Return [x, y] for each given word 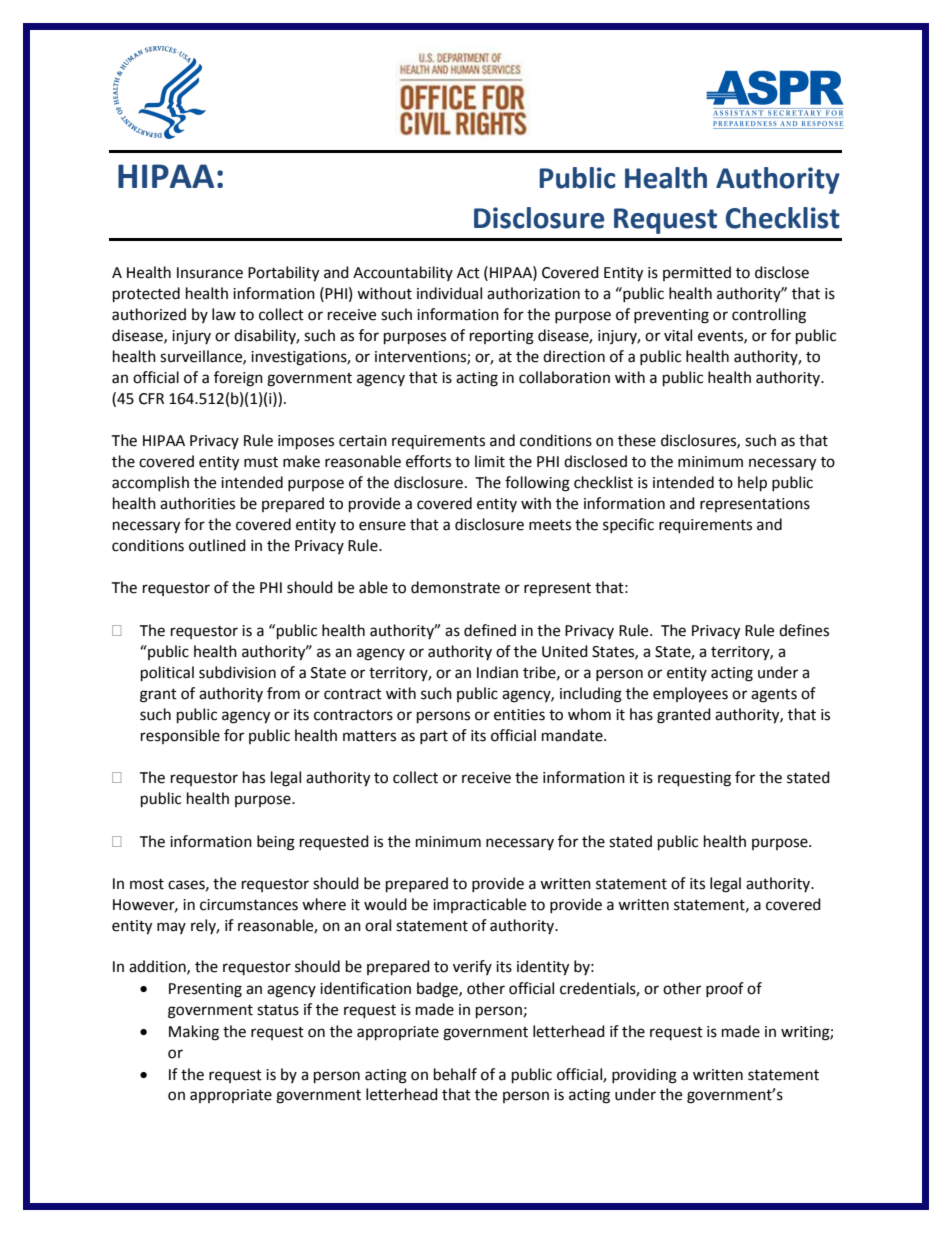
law [224, 314]
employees [690, 695]
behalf [455, 1074]
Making [194, 1033]
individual [449, 293]
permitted [697, 273]
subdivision [237, 672]
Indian [497, 672]
